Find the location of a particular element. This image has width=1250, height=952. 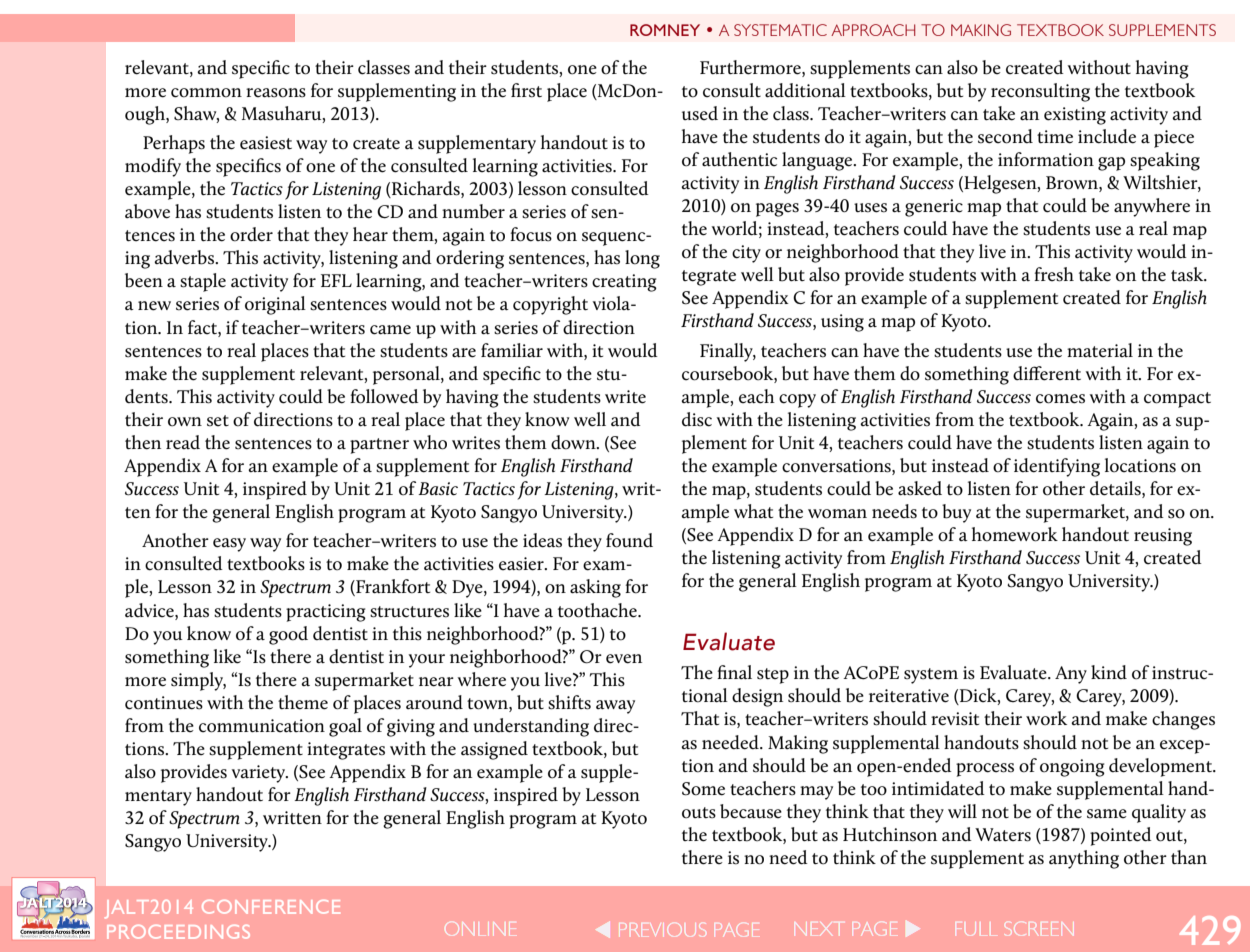

identifying is located at coordinates (1057, 467).
